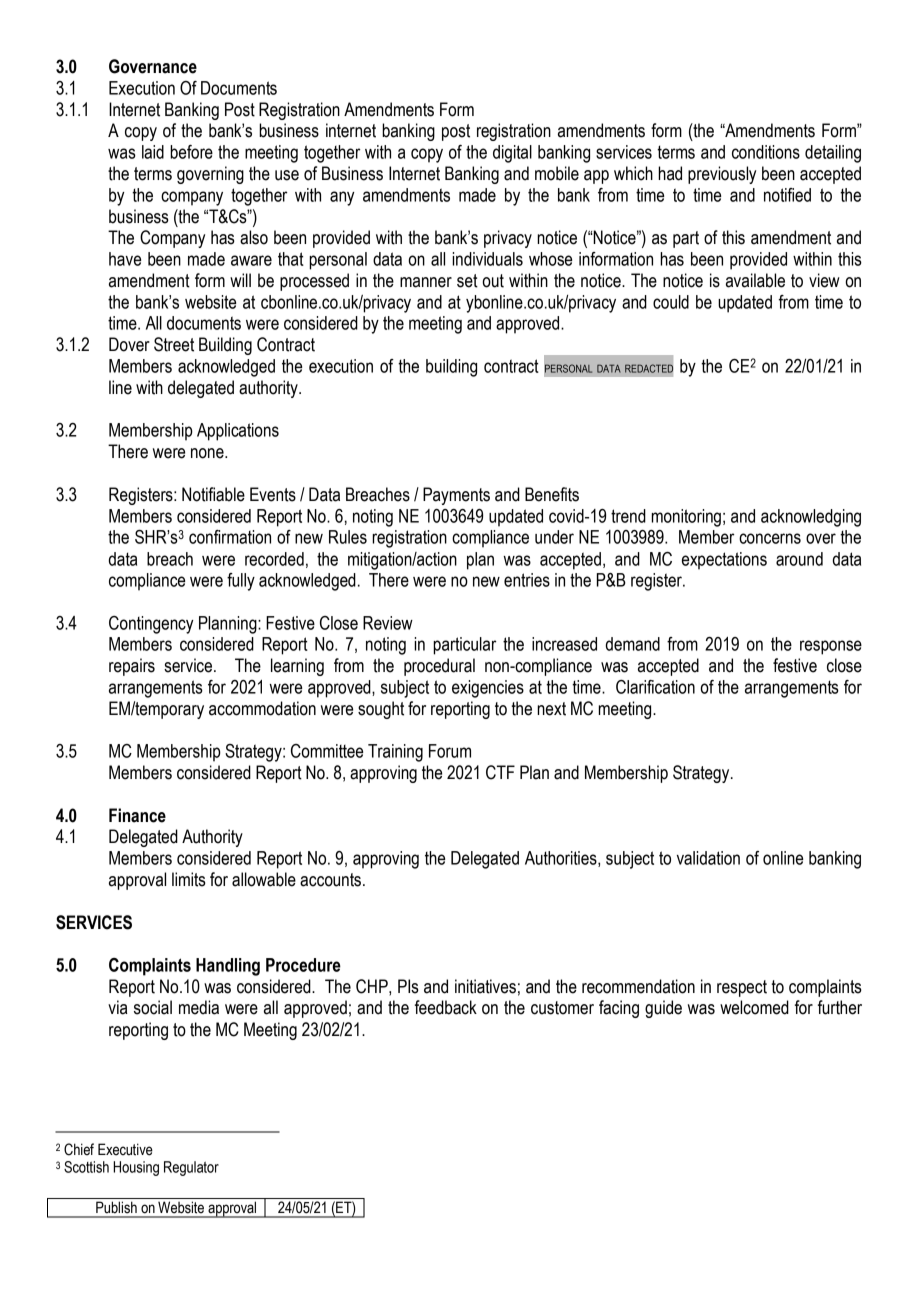 This page has height=1308, width=924. I want to click on expectations, so click(724, 561).
